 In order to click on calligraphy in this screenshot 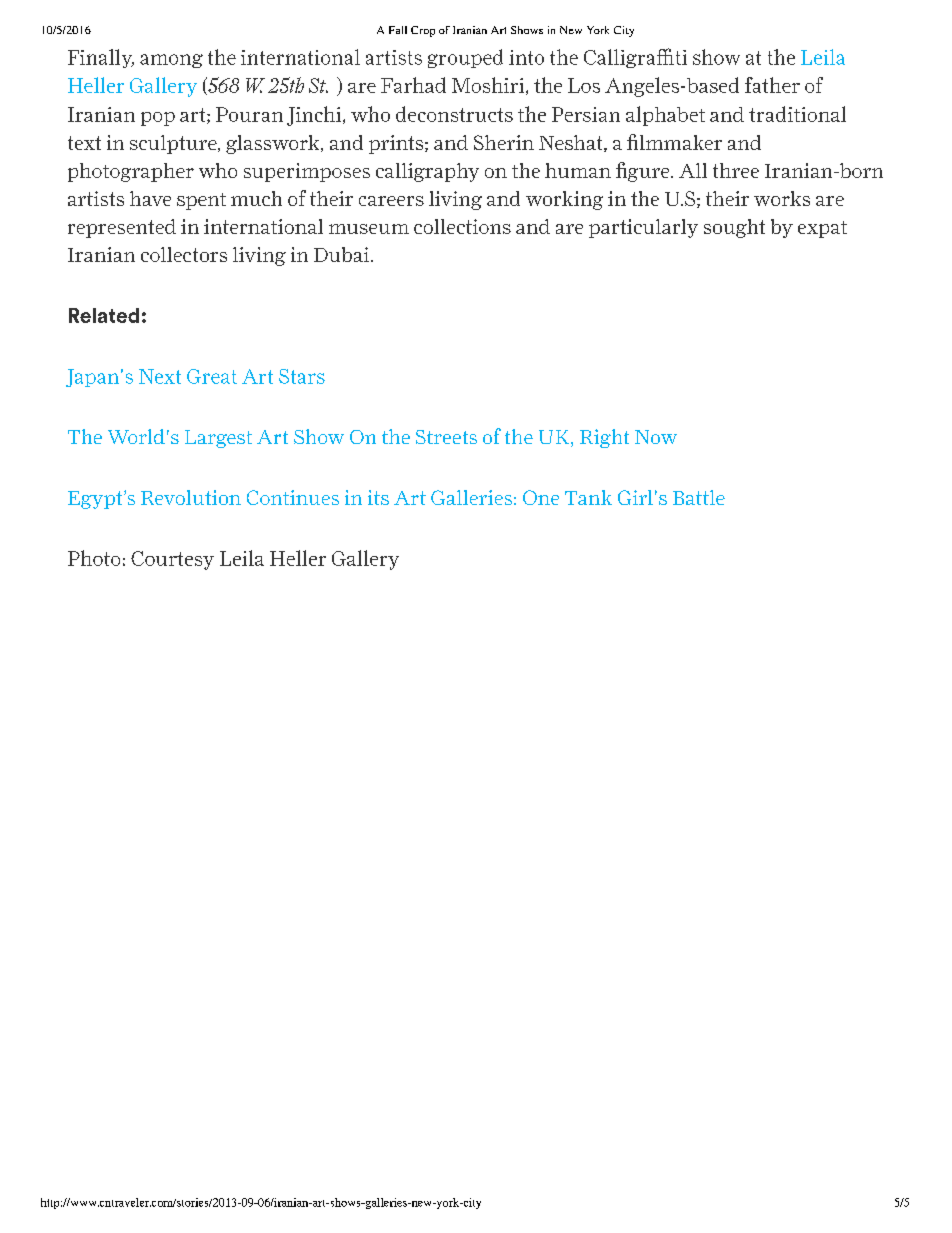, I will do `click(427, 172)`.
